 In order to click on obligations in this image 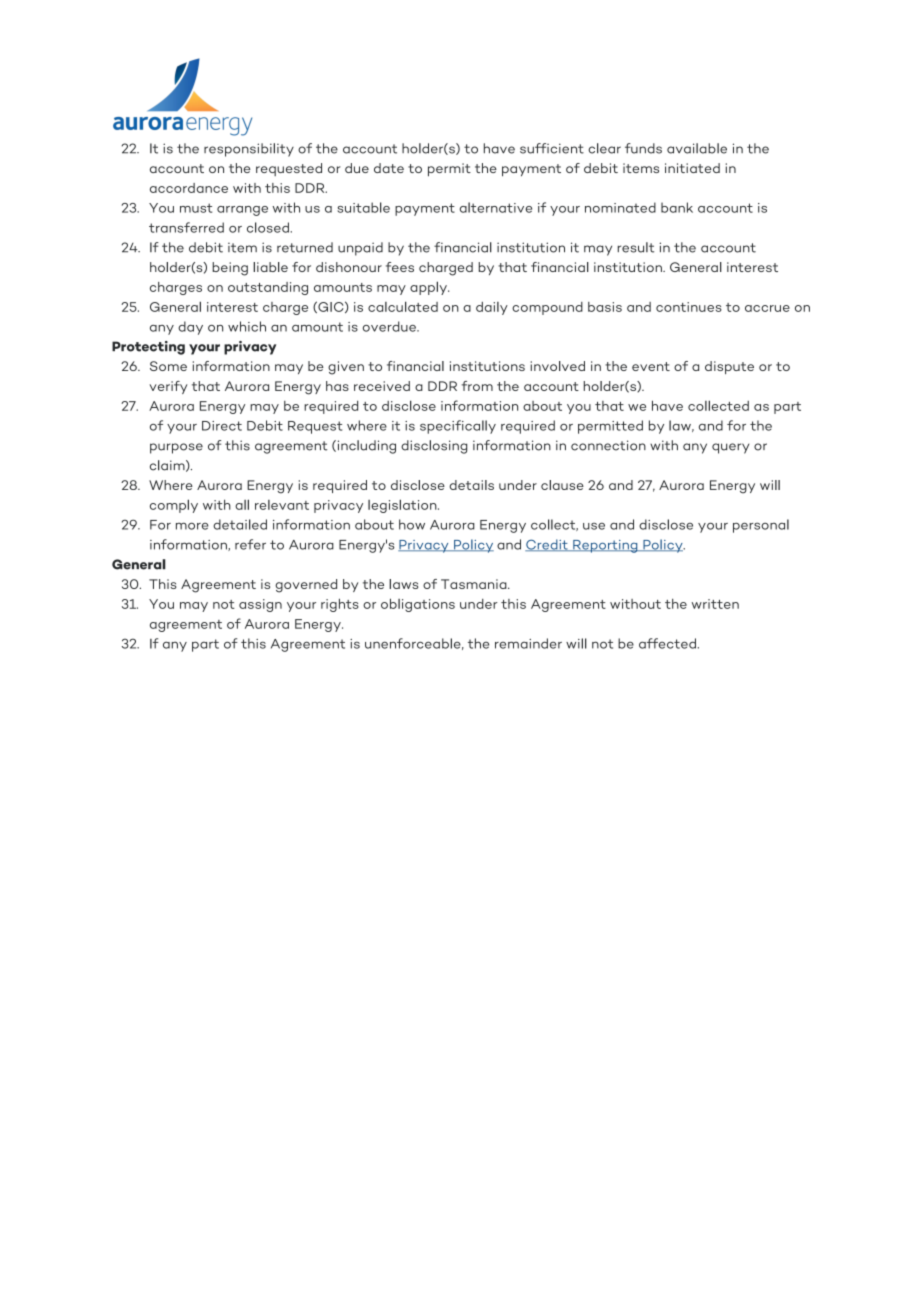, I will do `click(418, 605)`.
